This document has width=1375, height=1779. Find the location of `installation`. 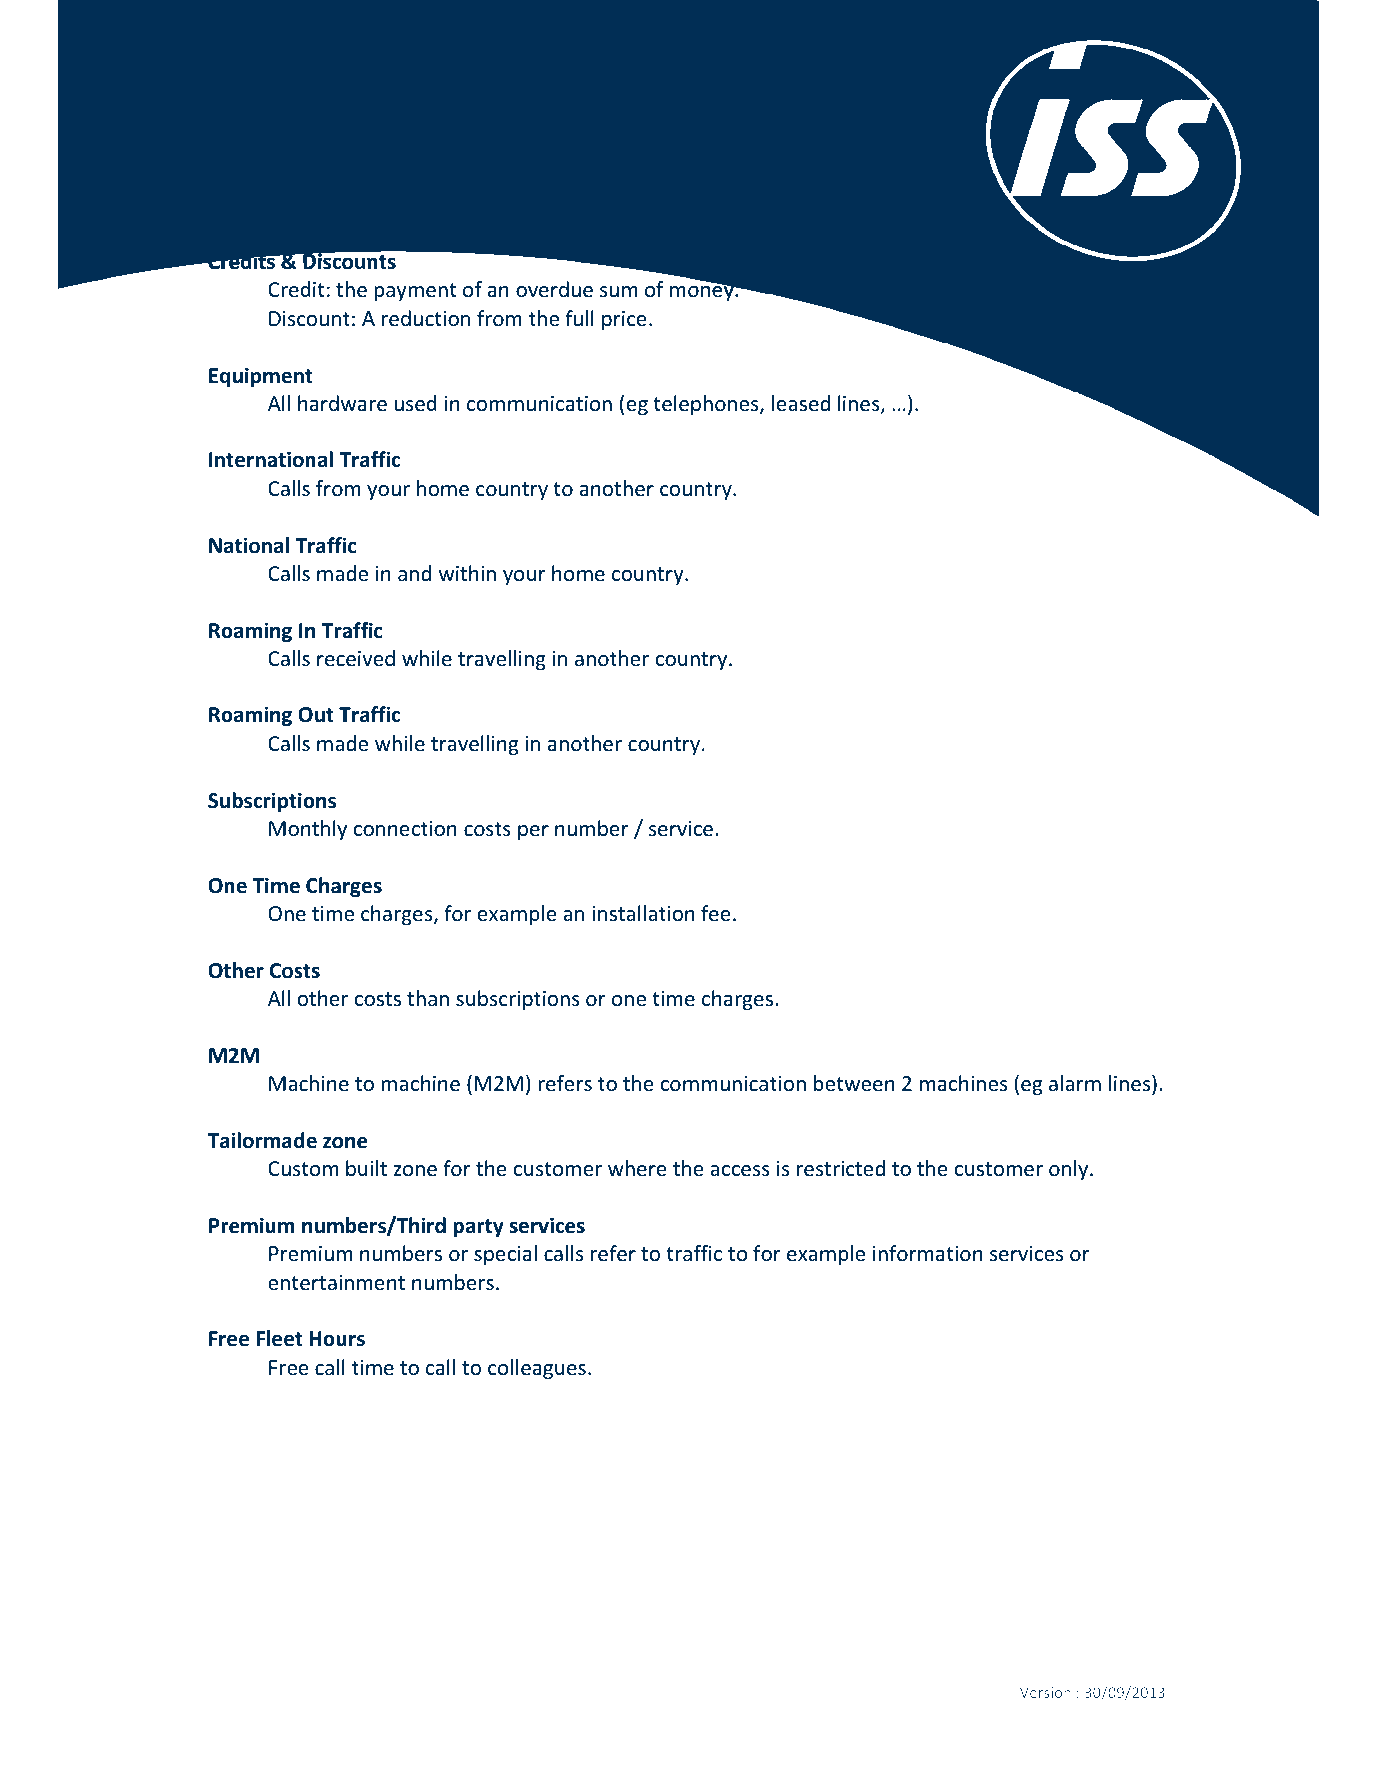

installation is located at coordinates (644, 913).
